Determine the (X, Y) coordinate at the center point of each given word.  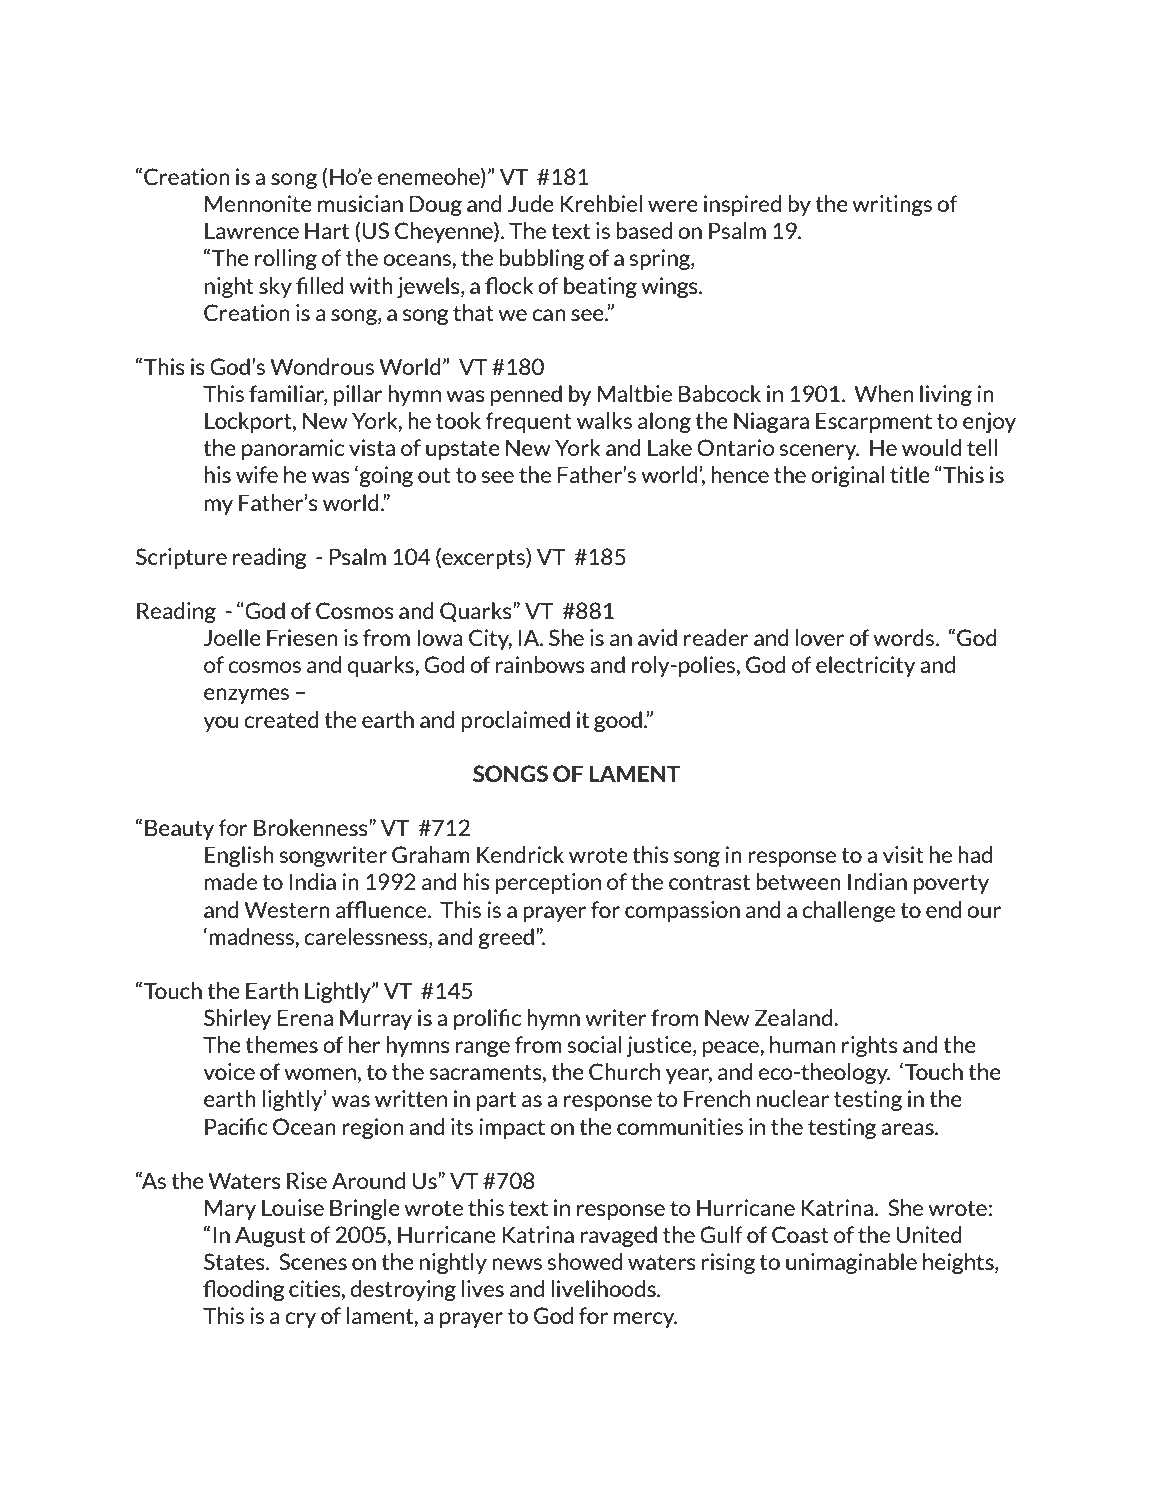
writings (892, 205)
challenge (848, 911)
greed (506, 938)
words (905, 637)
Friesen (302, 637)
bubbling (541, 259)
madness (252, 936)
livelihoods (604, 1288)
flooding (244, 1290)
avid (657, 637)
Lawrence (252, 230)
